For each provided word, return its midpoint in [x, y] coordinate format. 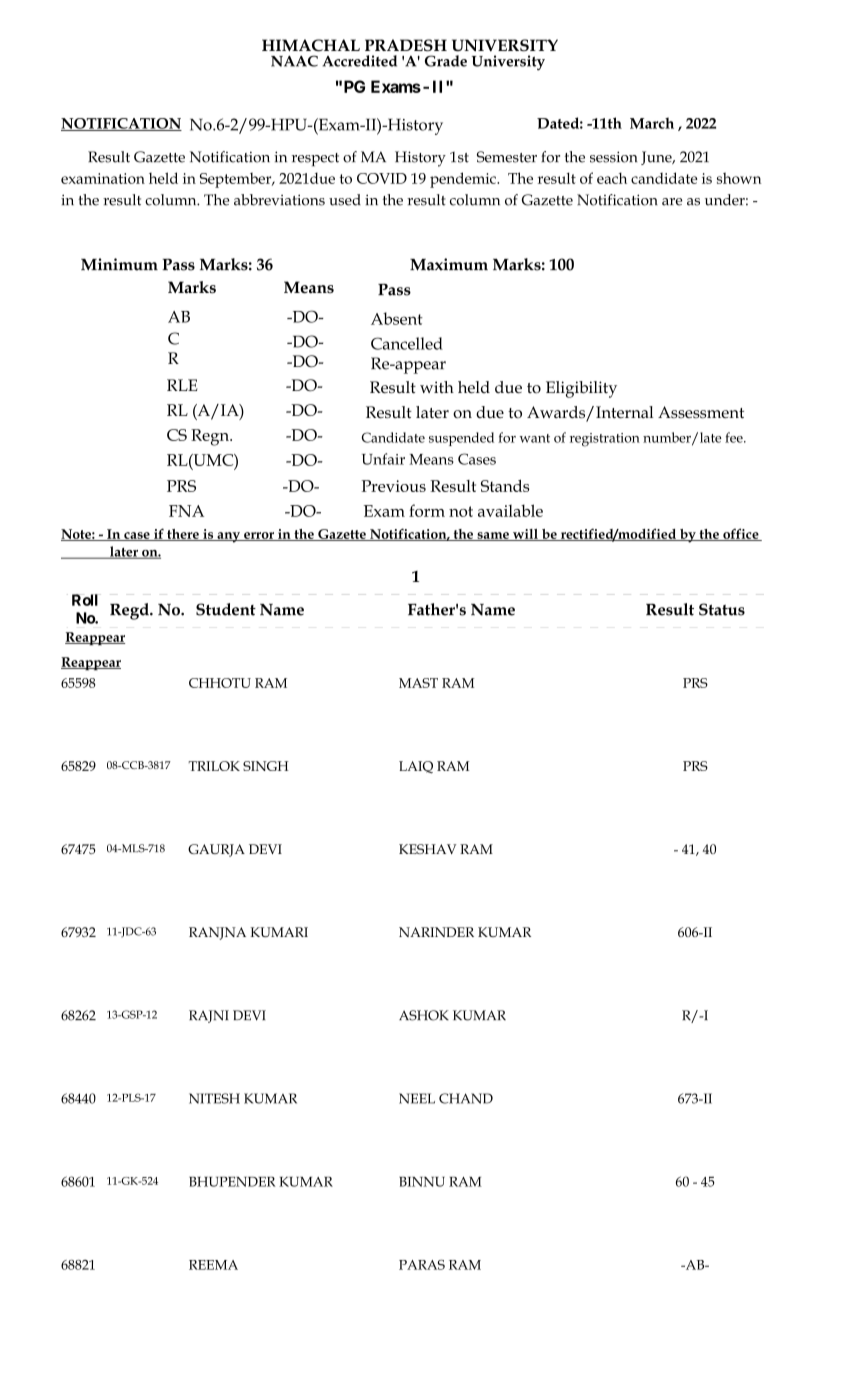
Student [226, 609]
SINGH [266, 766]
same [493, 536]
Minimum [119, 264]
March [652, 123]
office [741, 534]
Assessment [701, 412]
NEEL [417, 1098]
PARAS [422, 1265]
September [237, 180]
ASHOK [424, 1015]
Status [722, 609]
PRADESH [406, 45]
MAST [418, 683]
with [437, 387]
